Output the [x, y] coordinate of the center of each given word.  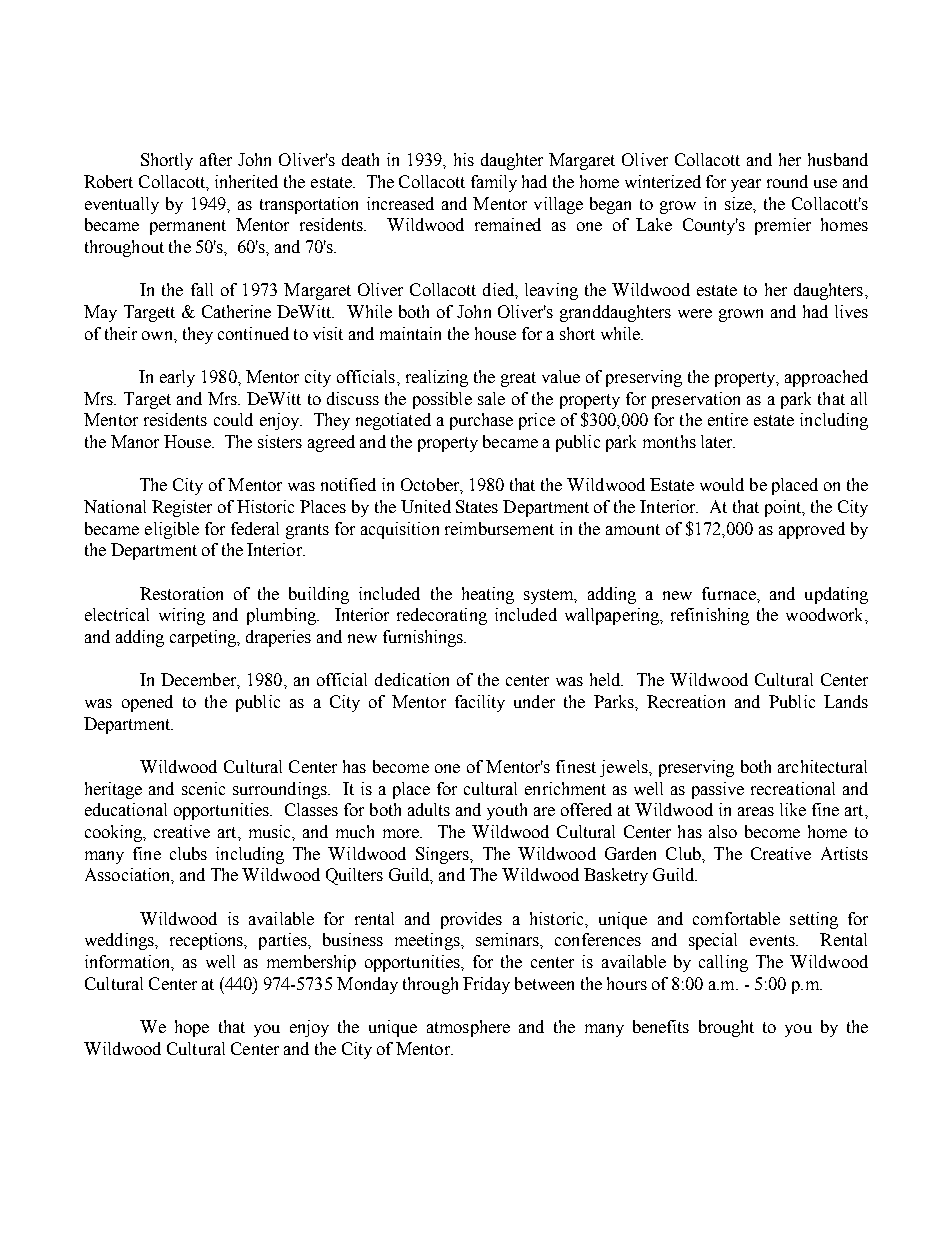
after [216, 159]
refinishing [710, 616]
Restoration [181, 593]
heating [488, 595]
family [494, 183]
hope [192, 1028]
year [746, 185]
